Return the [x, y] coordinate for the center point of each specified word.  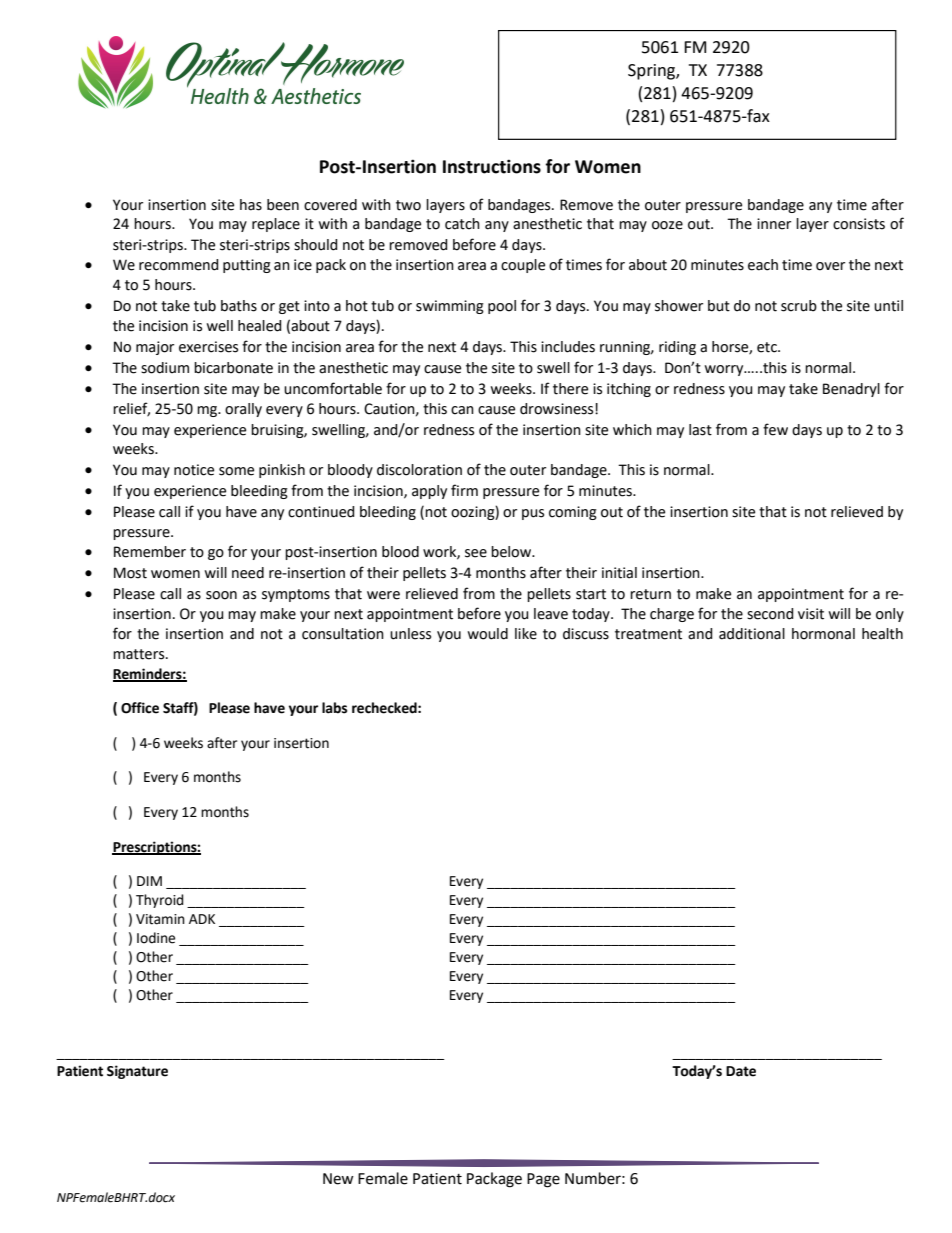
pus [533, 514]
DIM [149, 881]
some [236, 471]
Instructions [492, 166]
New [338, 1179]
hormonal [823, 634]
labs [334, 708]
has [251, 205]
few [775, 429]
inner [774, 224]
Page [543, 1180]
